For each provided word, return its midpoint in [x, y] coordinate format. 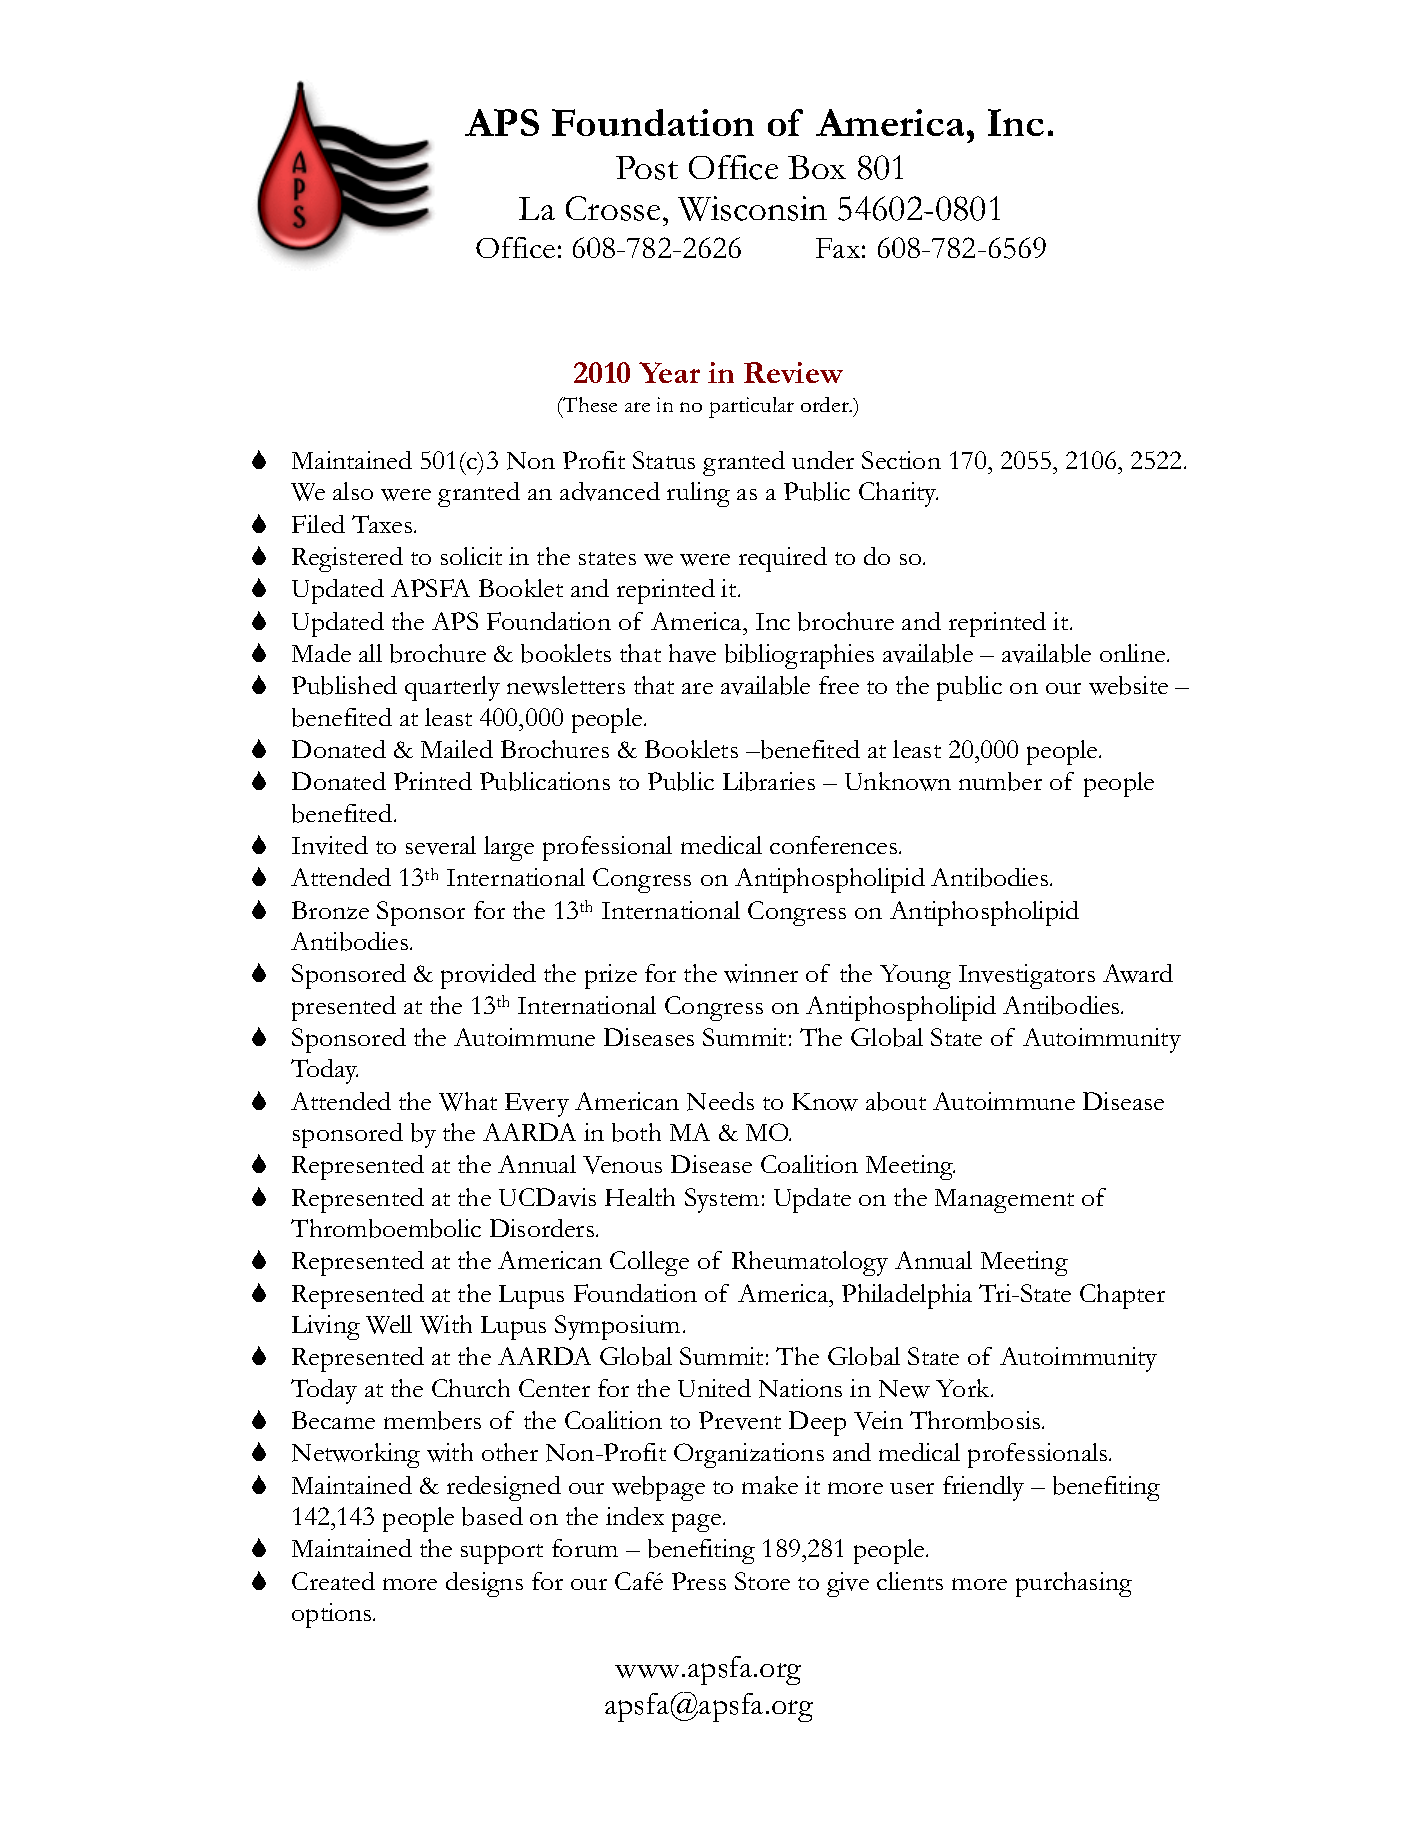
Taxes [383, 524]
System [722, 1200]
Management [1004, 1201]
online [1134, 653]
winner [761, 973]
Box [817, 167]
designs [484, 1584]
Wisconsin [752, 208]
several [441, 845]
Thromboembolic [386, 1228]
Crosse [613, 208]
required [783, 559]
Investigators [1027, 976]
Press [699, 1581]
